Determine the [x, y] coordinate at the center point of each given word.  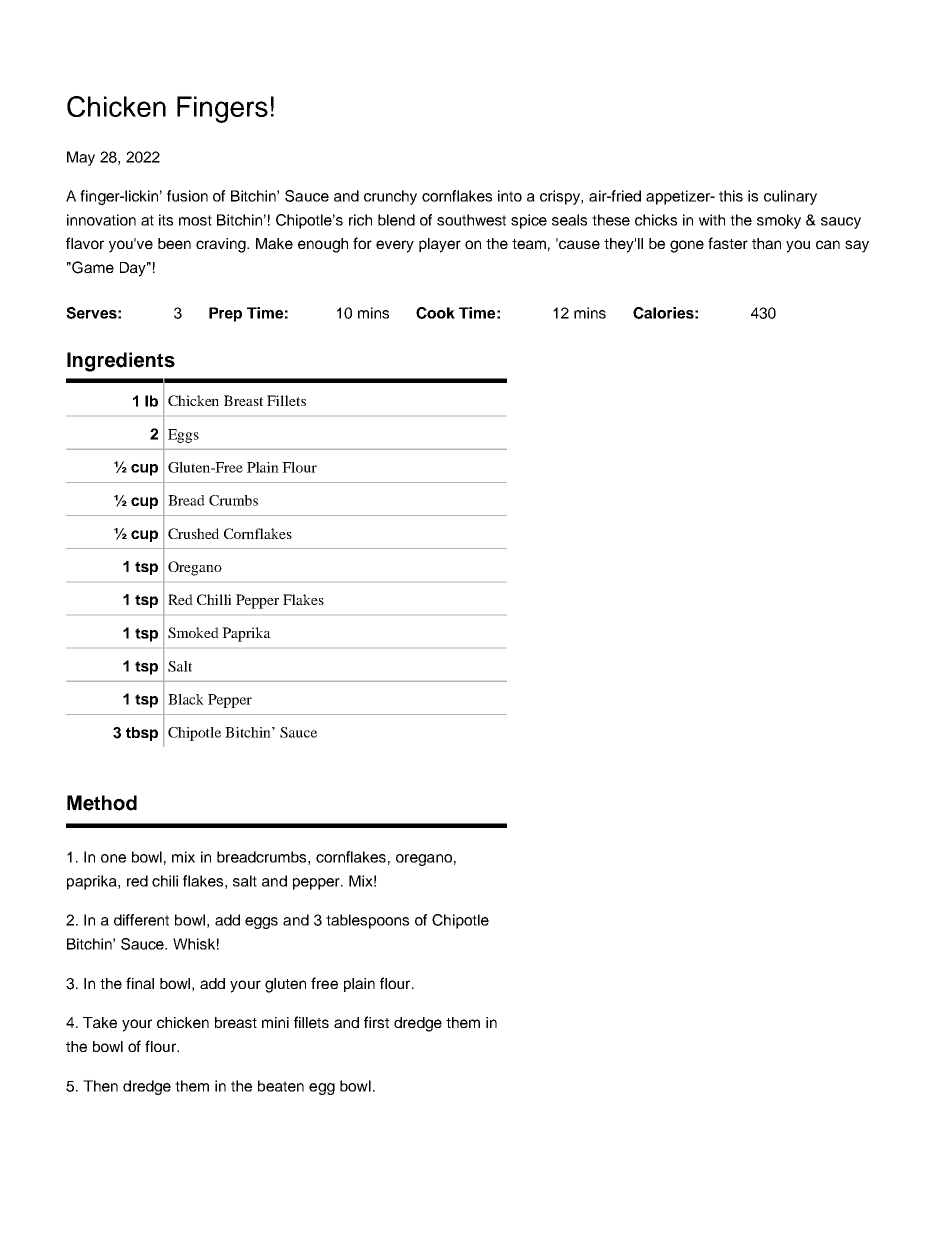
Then [100, 1086]
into [510, 196]
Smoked [193, 632]
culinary [790, 197]
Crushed [193, 533]
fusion [187, 196]
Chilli [214, 599]
